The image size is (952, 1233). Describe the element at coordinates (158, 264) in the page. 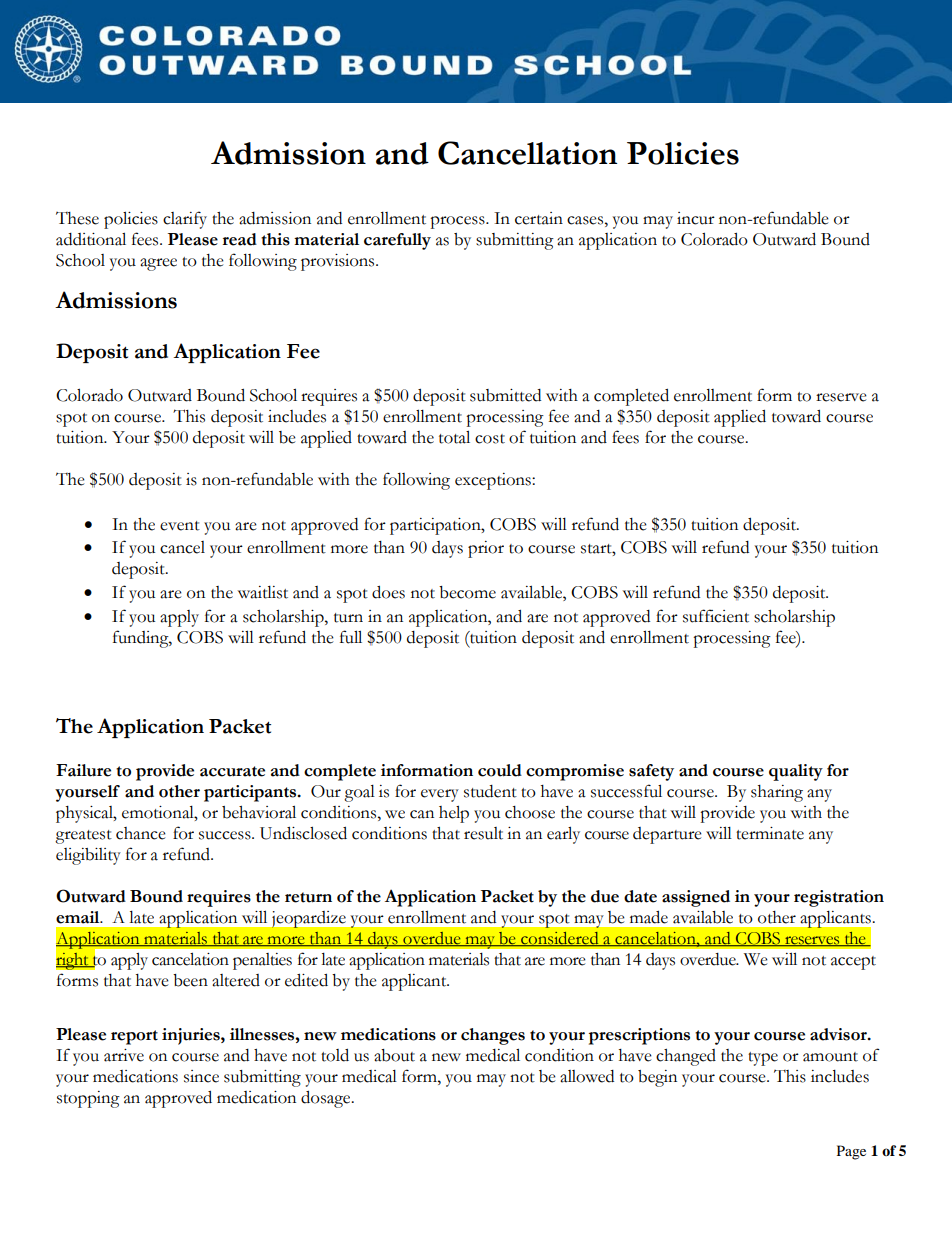

I see `agree` at that location.
